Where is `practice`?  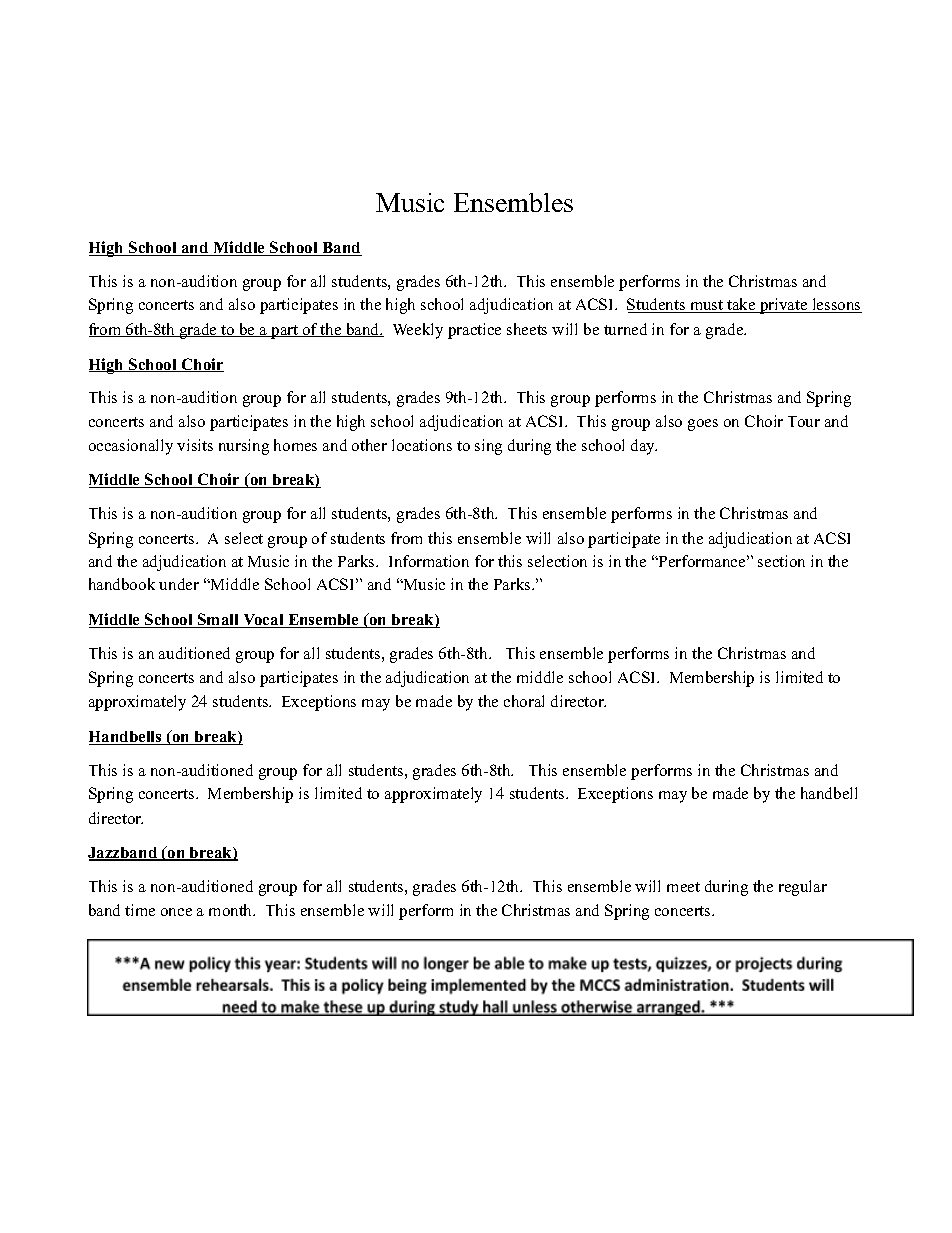 practice is located at coordinates (474, 331).
